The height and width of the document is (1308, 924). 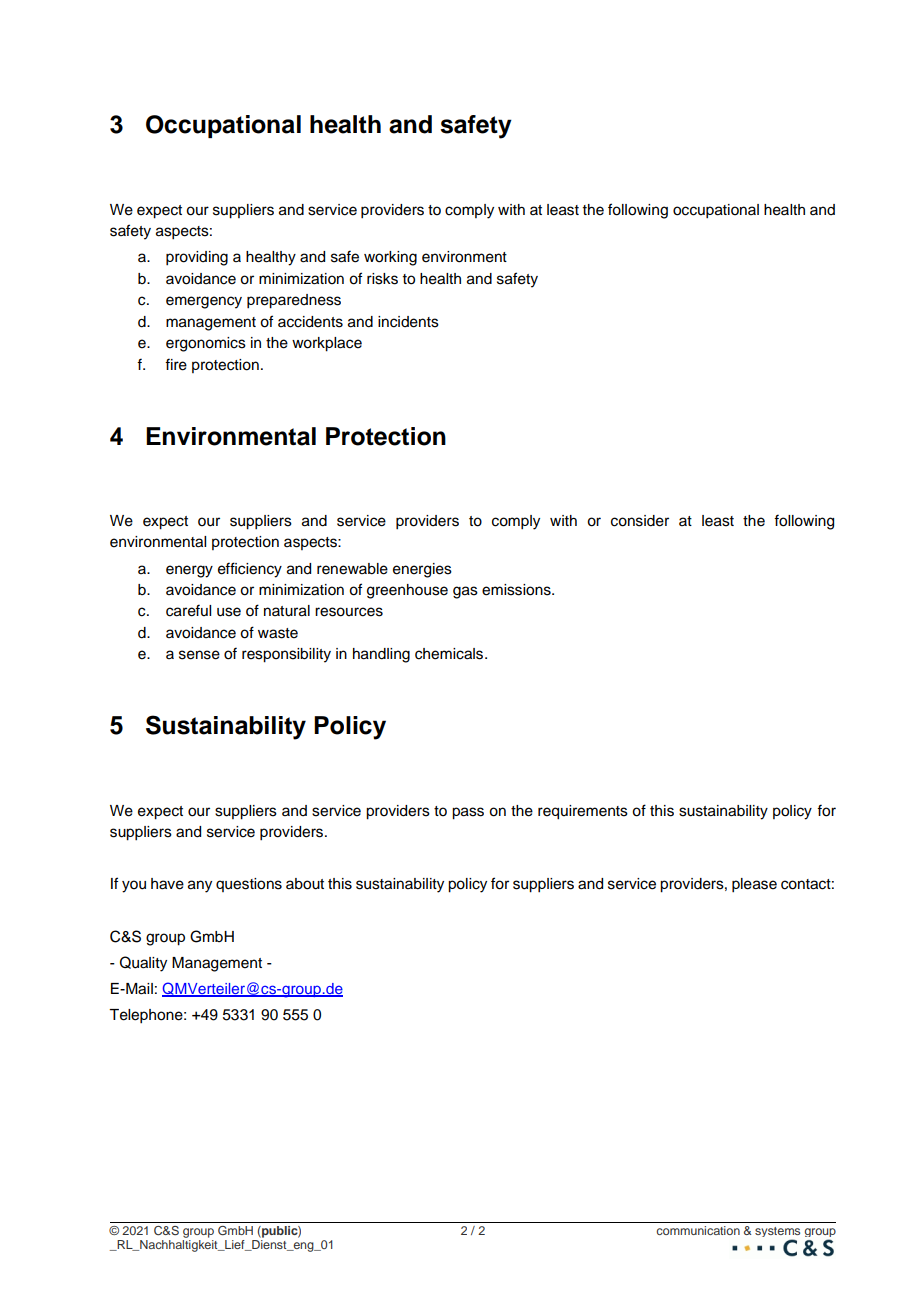 What do you see at coordinates (390, 258) in the document?
I see `working` at bounding box center [390, 258].
